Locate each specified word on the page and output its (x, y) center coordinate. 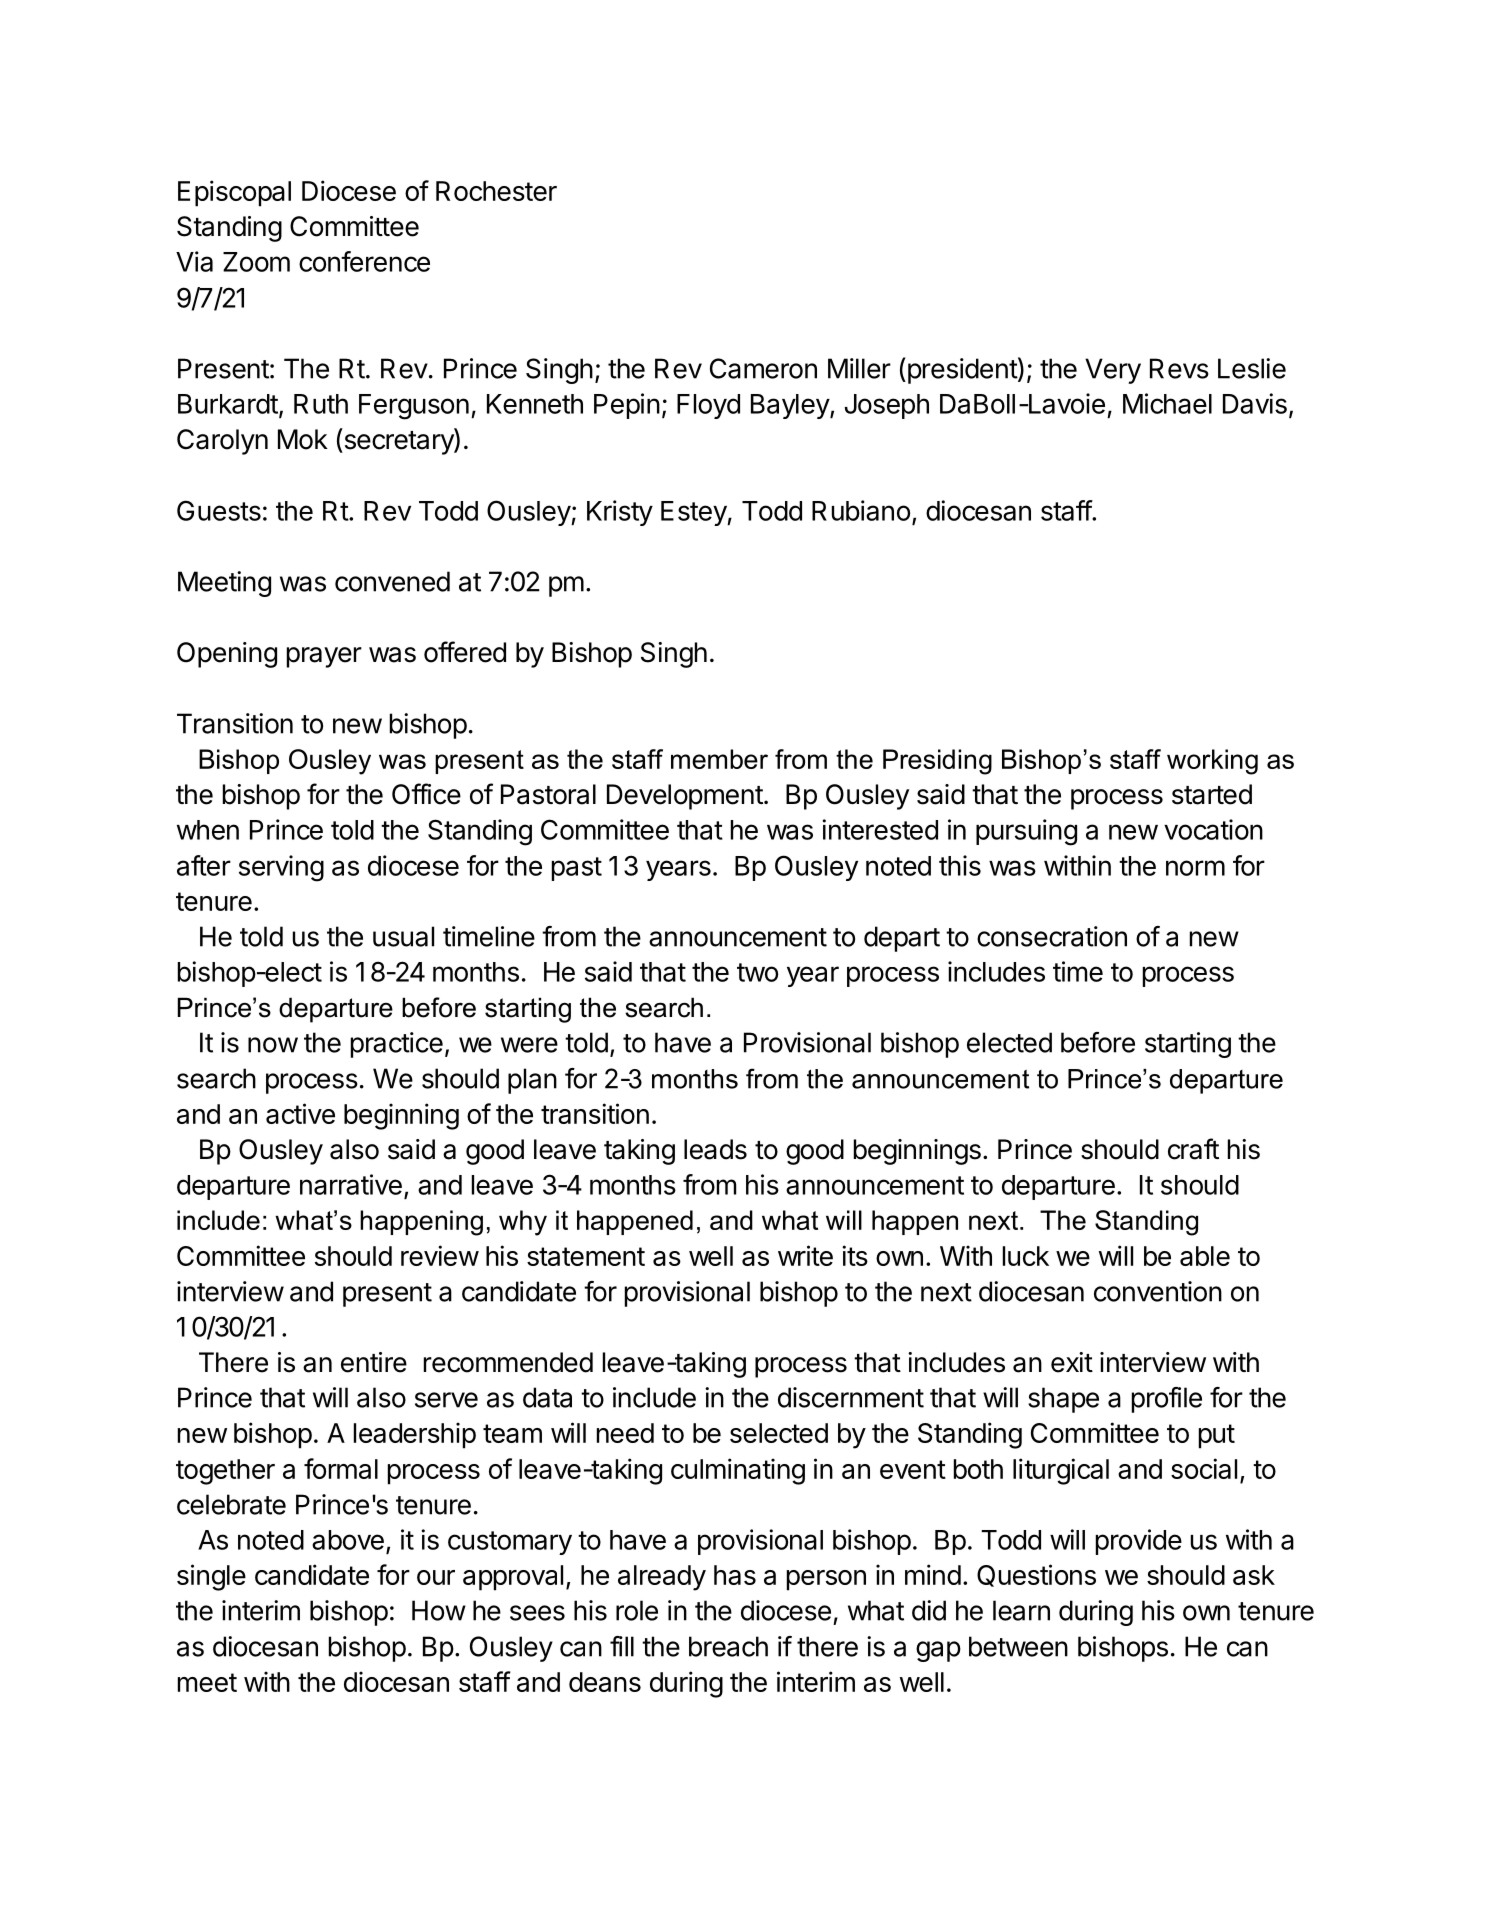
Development (685, 797)
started (1212, 794)
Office (426, 794)
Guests (219, 510)
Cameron (763, 368)
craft (1193, 1149)
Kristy (620, 513)
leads (715, 1149)
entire (374, 1362)
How (439, 1610)
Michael (1167, 403)
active (300, 1113)
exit (1072, 1362)
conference (364, 261)
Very (1113, 371)
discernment (851, 1397)
